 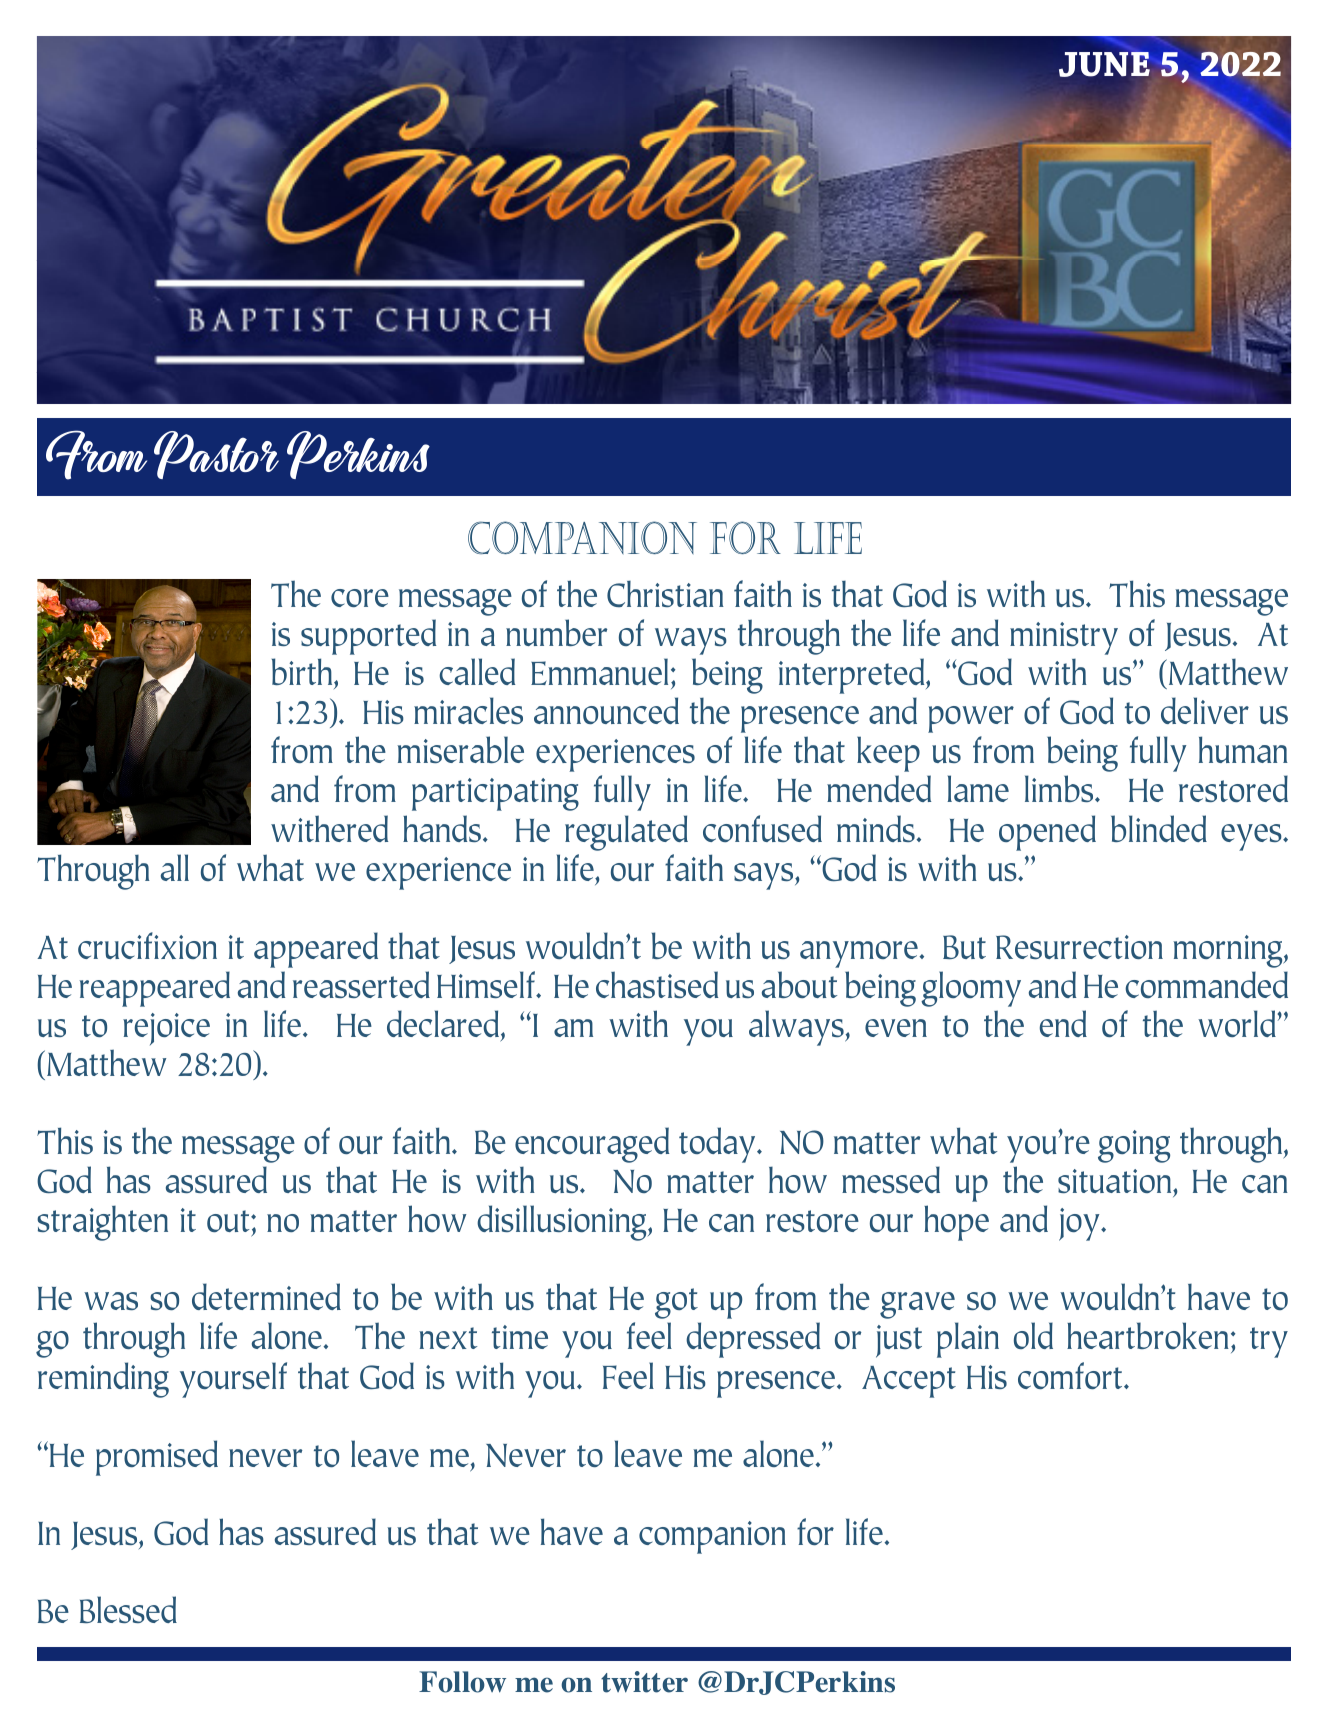 I want to click on ministry, so click(x=1064, y=638).
